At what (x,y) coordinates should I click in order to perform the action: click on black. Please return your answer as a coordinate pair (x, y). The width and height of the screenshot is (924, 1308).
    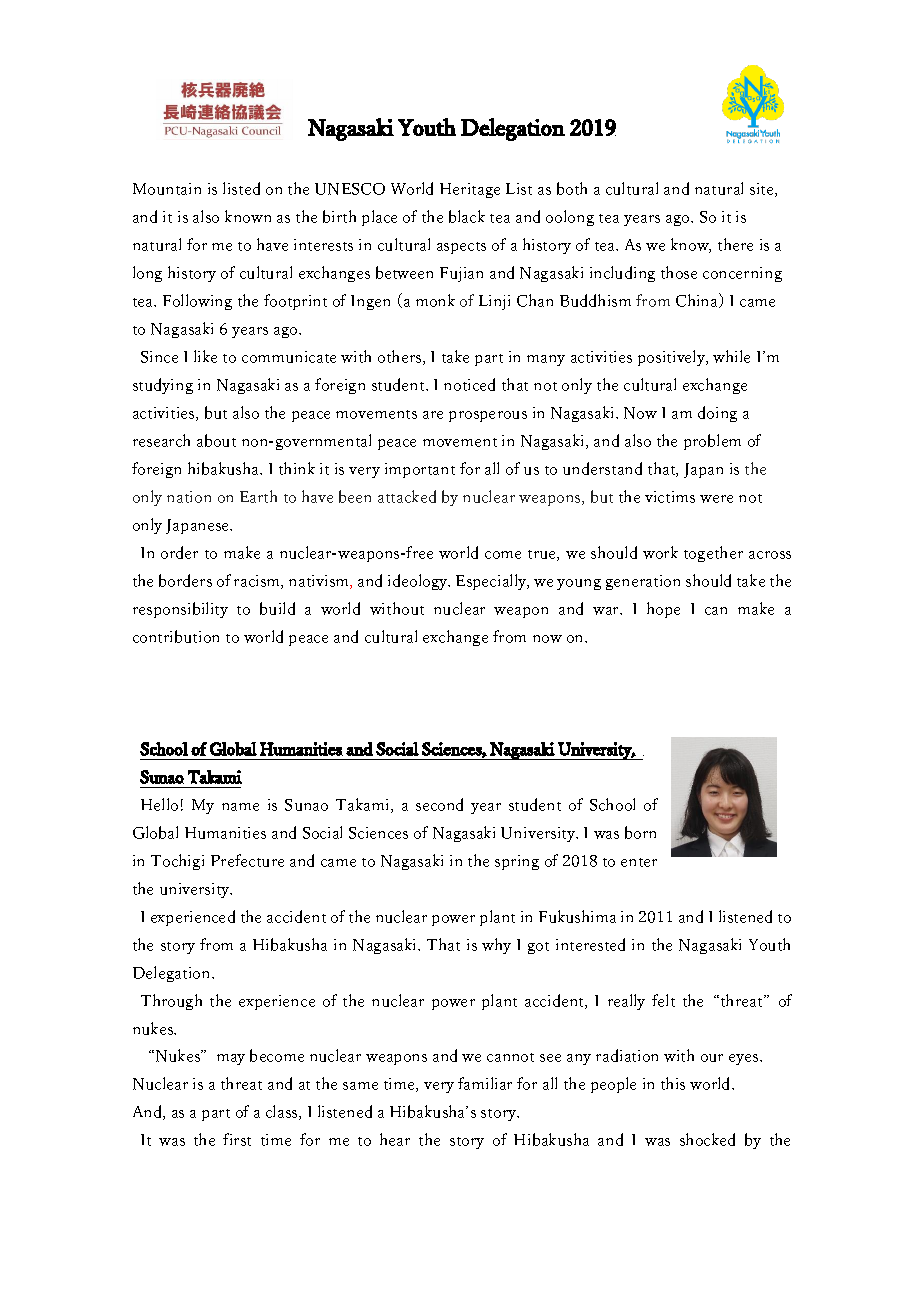
    Looking at the image, I should click on (467, 216).
